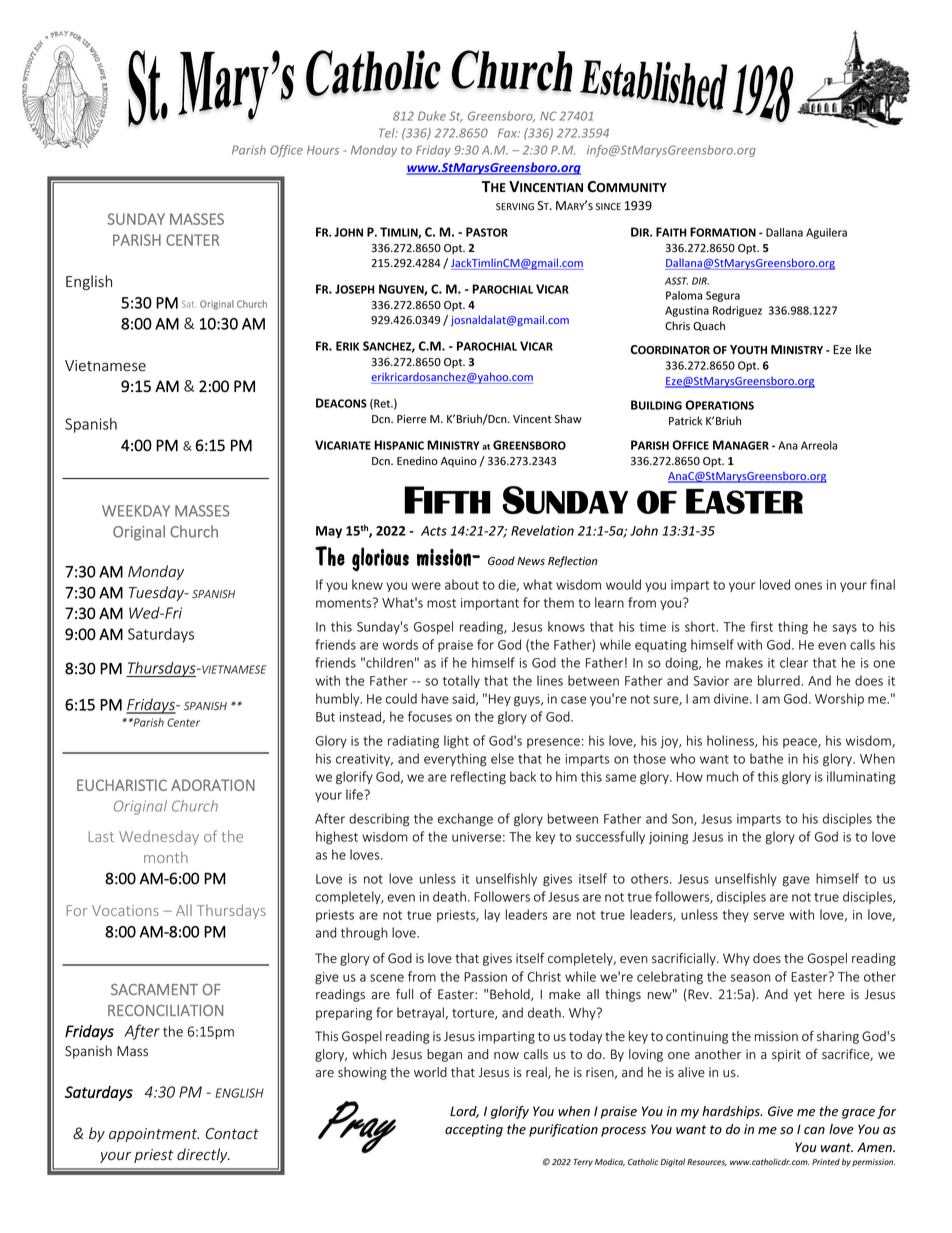 The width and height of the page is (952, 1233). Describe the element at coordinates (766, 758) in the page. I see `bathe` at that location.
